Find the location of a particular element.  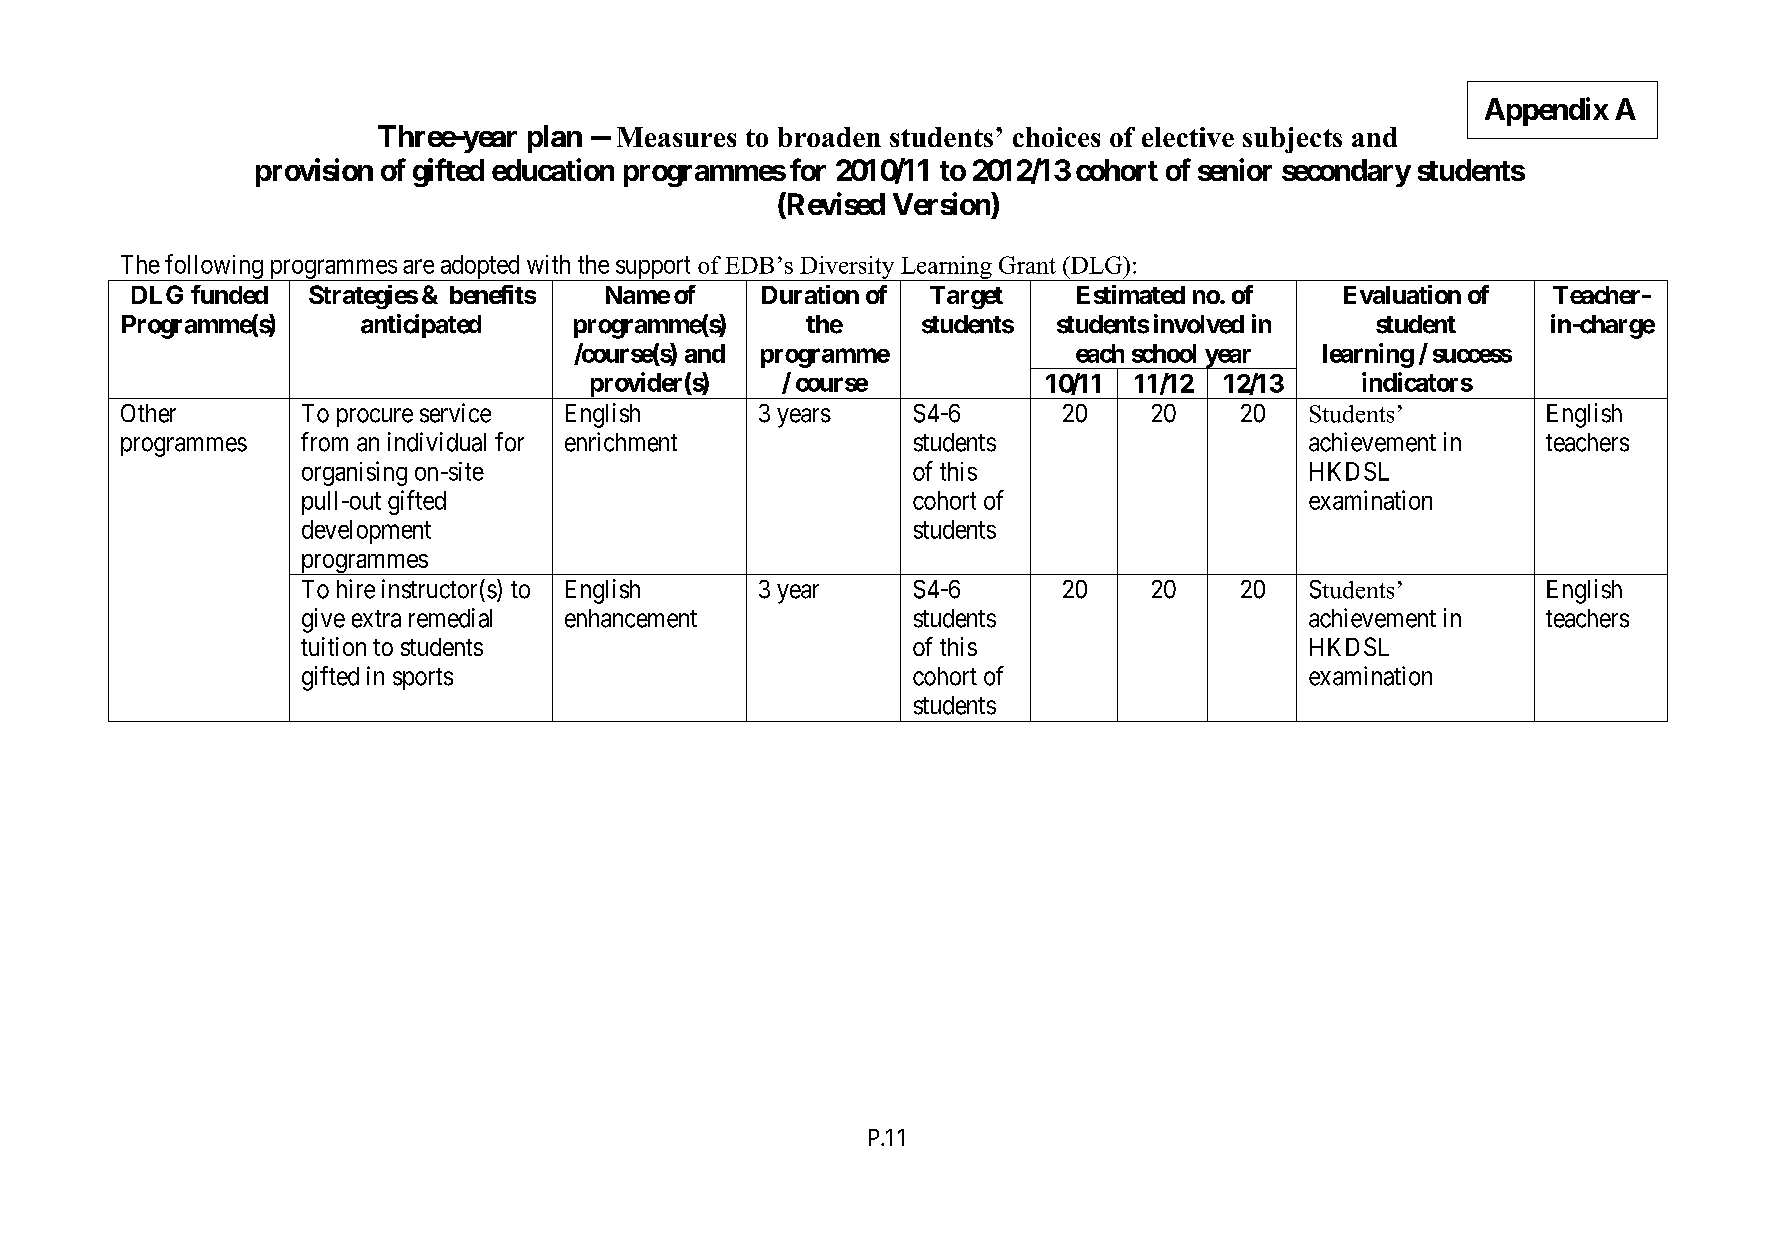

funded is located at coordinates (229, 294).
